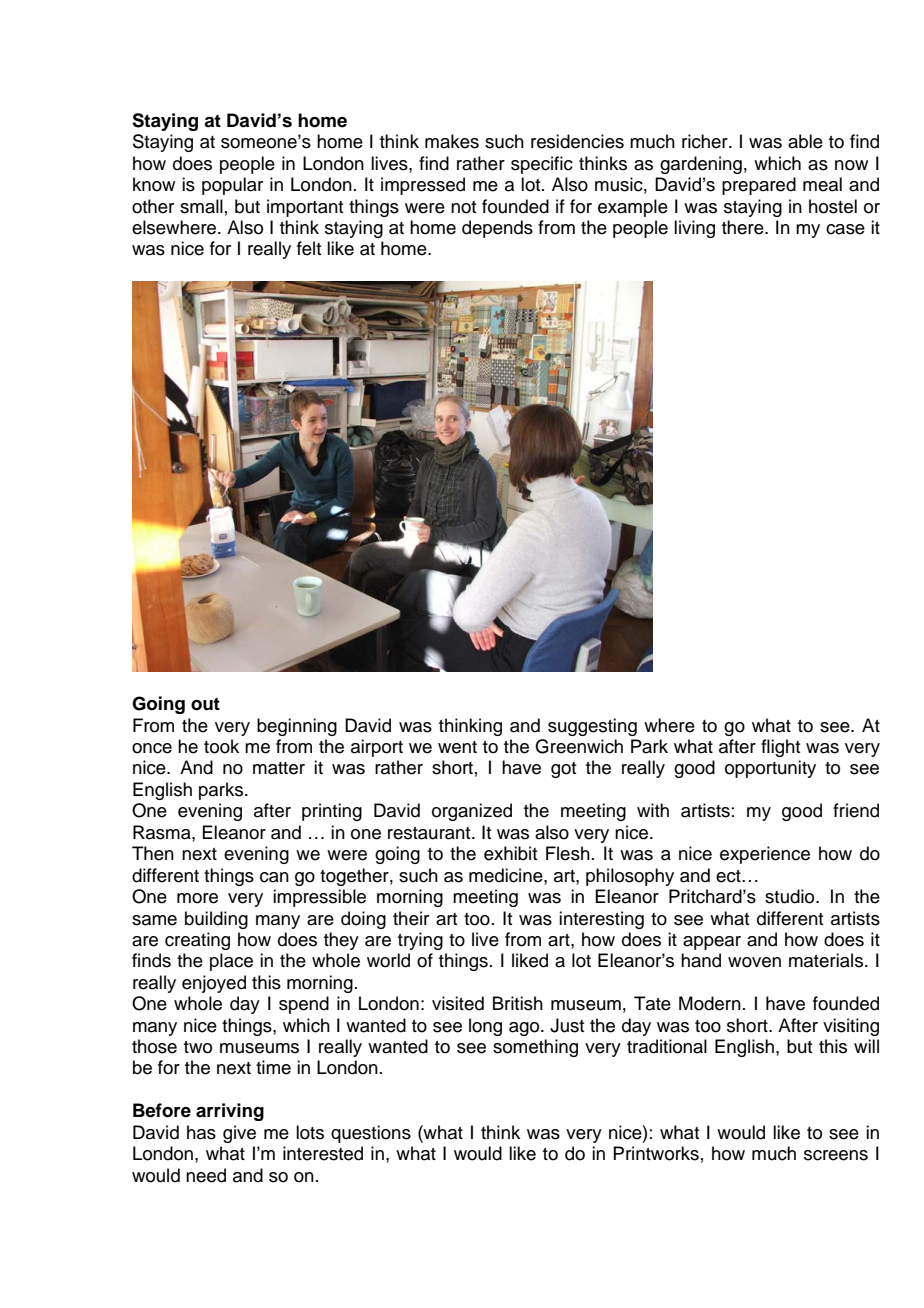  Describe the element at coordinates (759, 186) in the document. I see `prepared` at that location.
